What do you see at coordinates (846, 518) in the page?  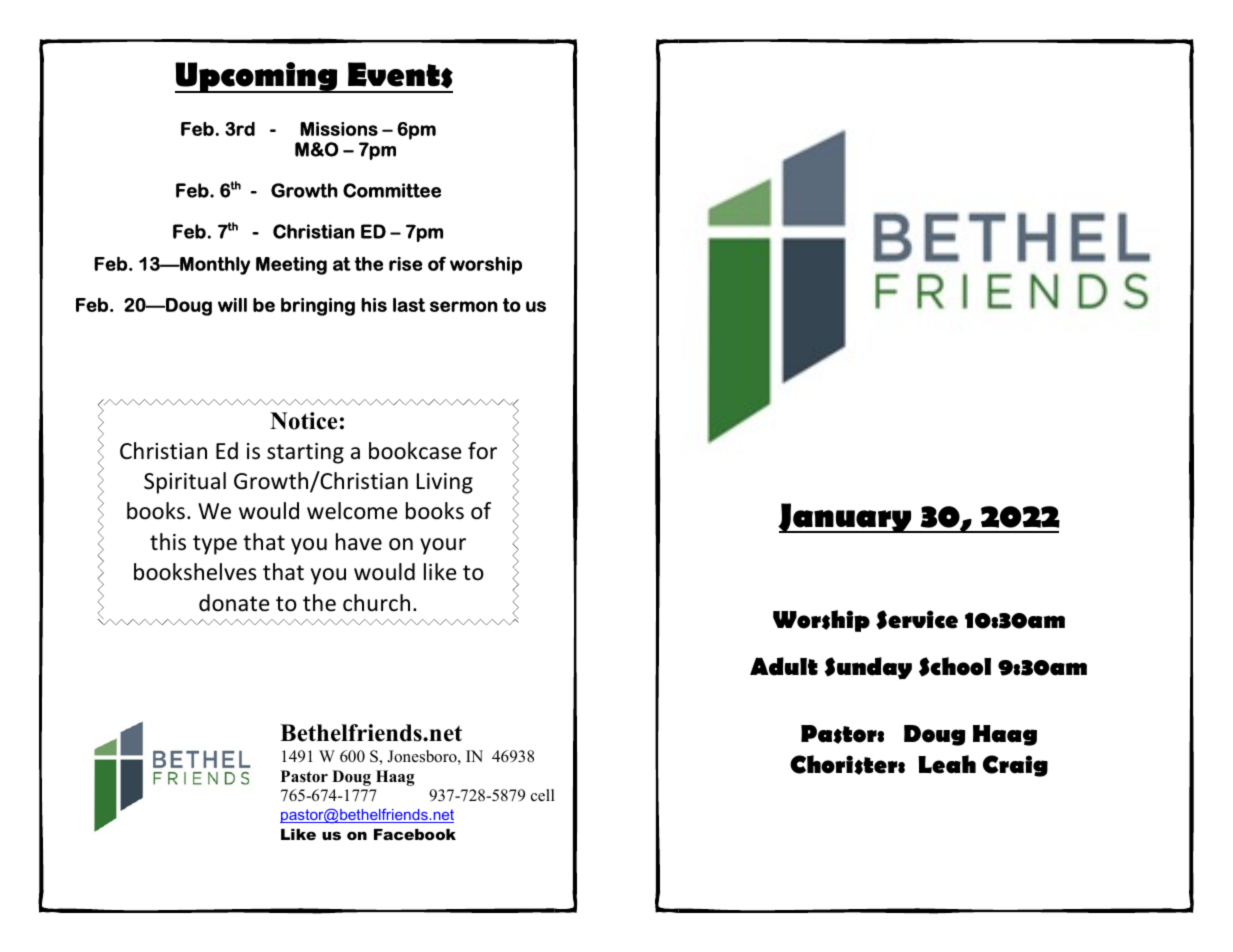 I see `January` at bounding box center [846, 518].
